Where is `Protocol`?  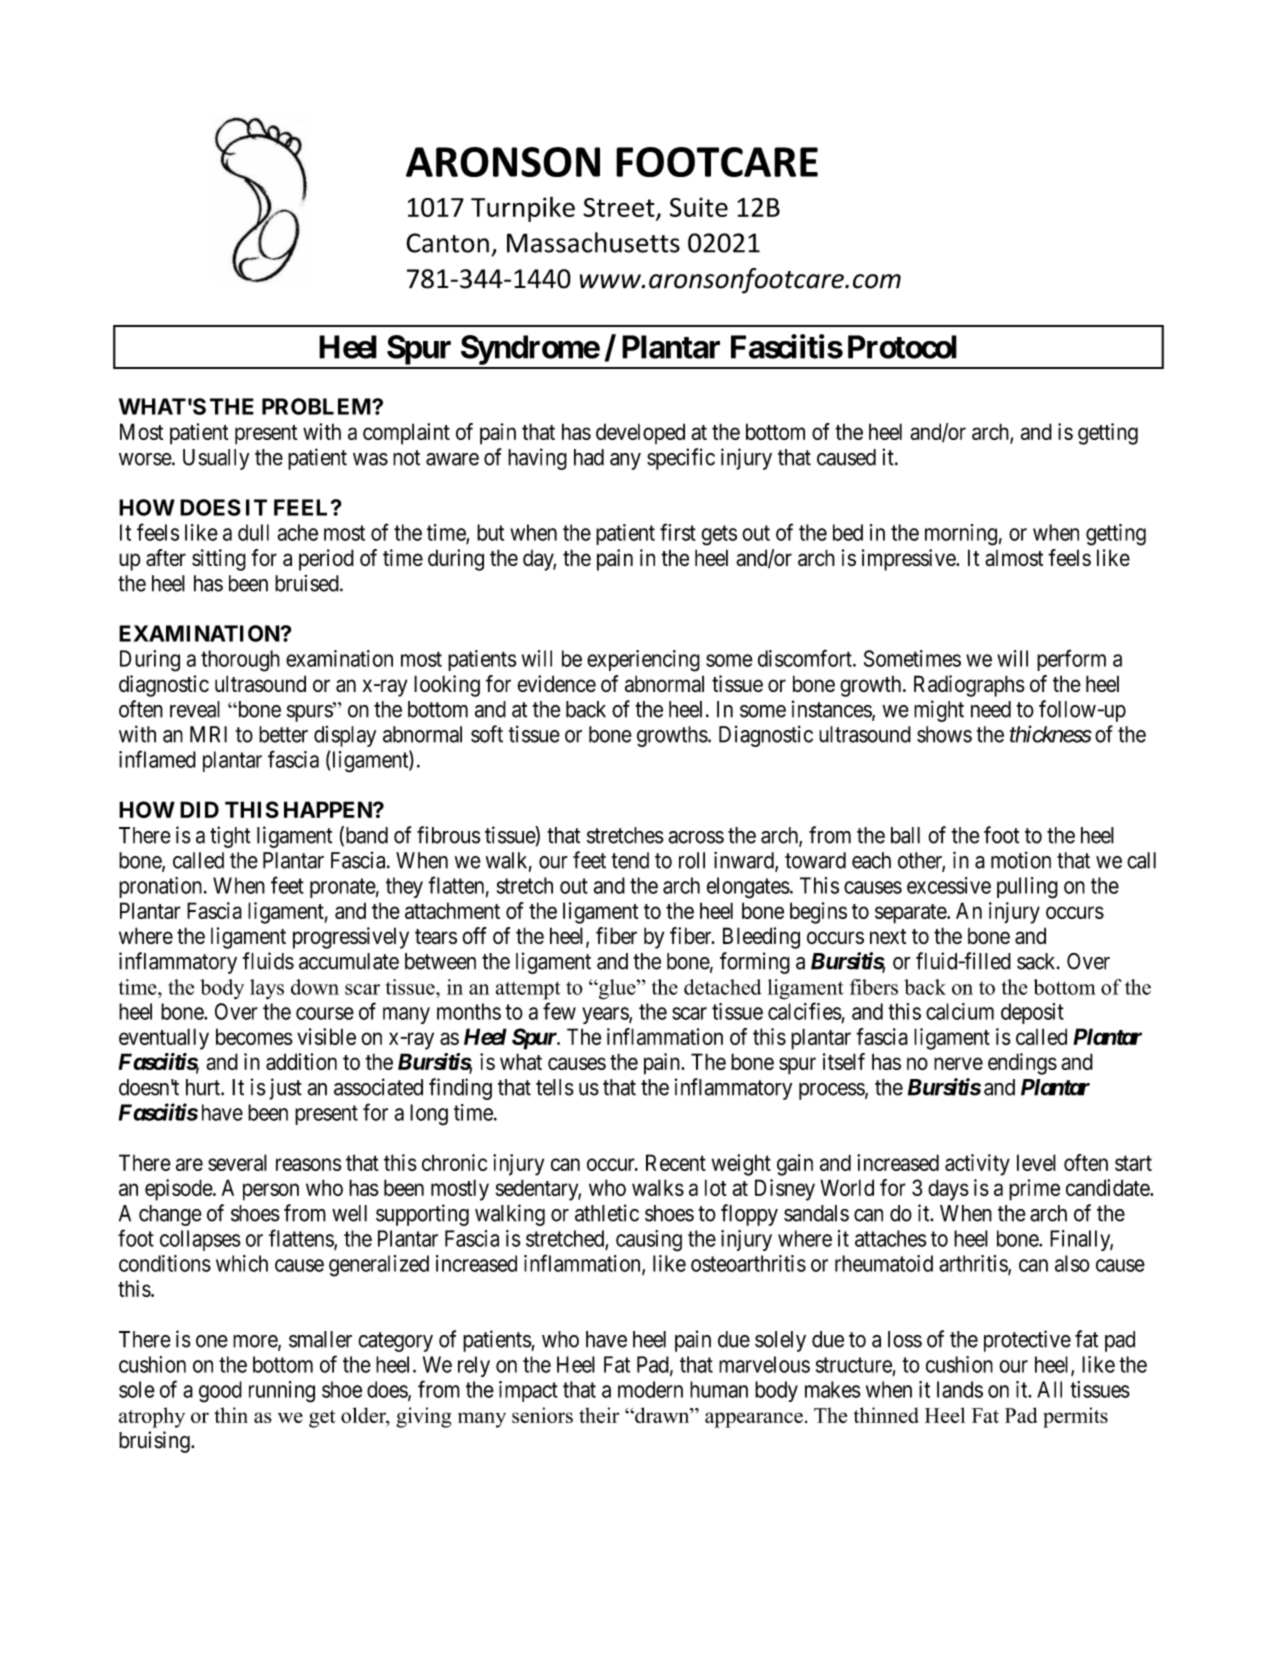 Protocol is located at coordinates (902, 347).
